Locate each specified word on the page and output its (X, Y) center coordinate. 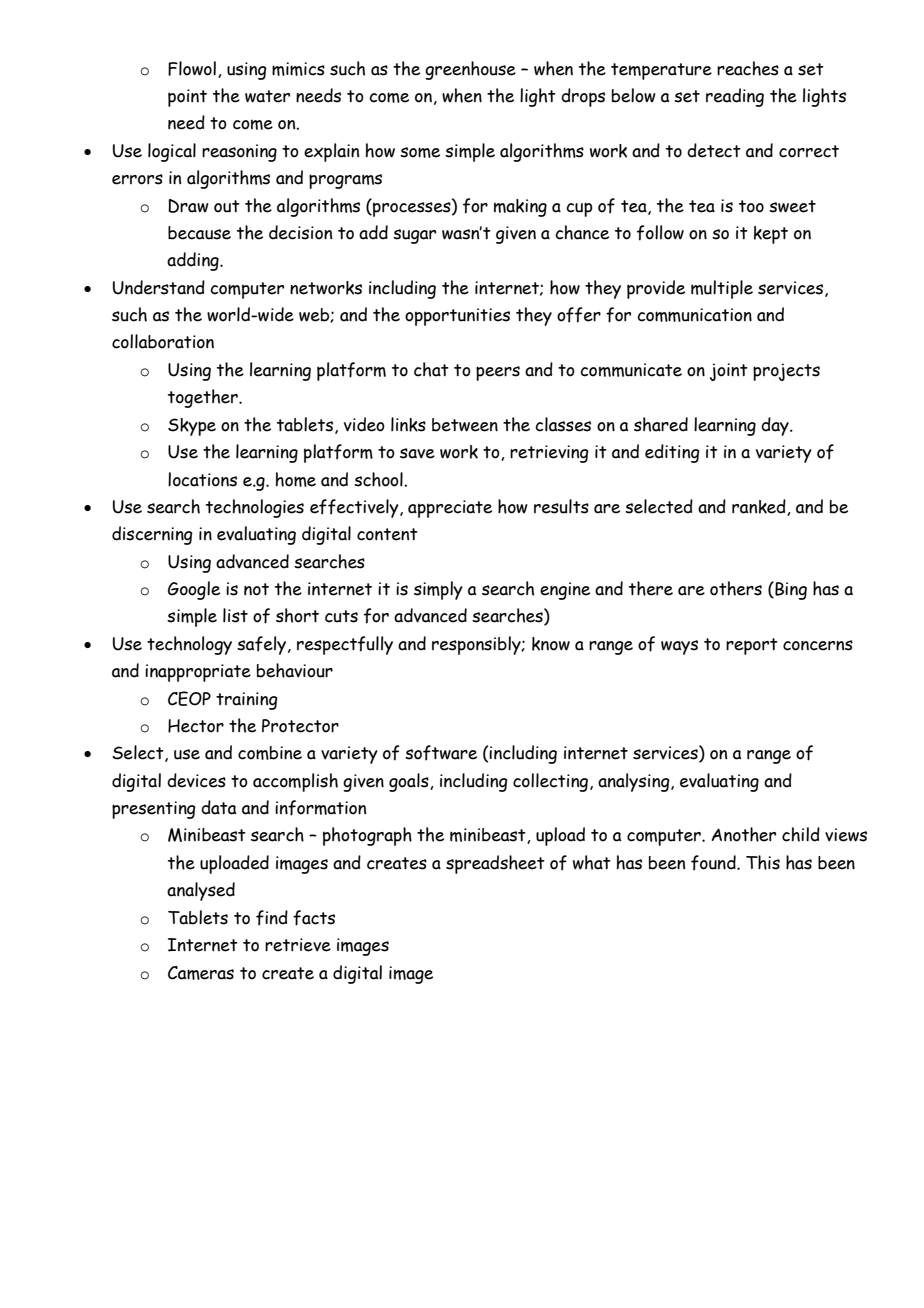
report (752, 646)
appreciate (450, 509)
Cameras (201, 973)
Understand (159, 287)
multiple (722, 289)
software (441, 753)
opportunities (457, 317)
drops (583, 97)
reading (735, 97)
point (187, 98)
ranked (760, 507)
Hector (196, 726)
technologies (255, 508)
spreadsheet (495, 864)
